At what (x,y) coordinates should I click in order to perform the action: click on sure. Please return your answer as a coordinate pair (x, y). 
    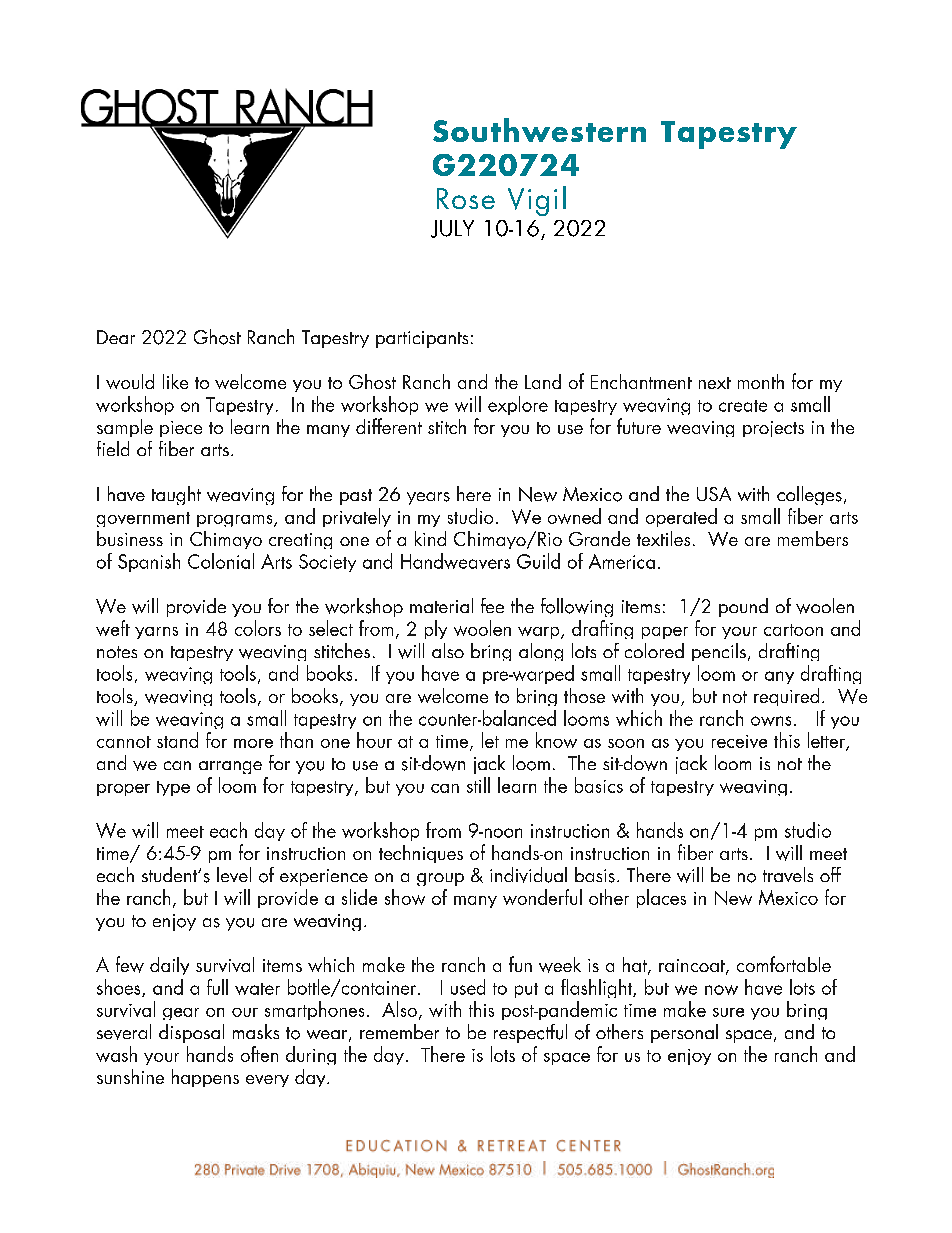
    Looking at the image, I should click on (728, 1012).
